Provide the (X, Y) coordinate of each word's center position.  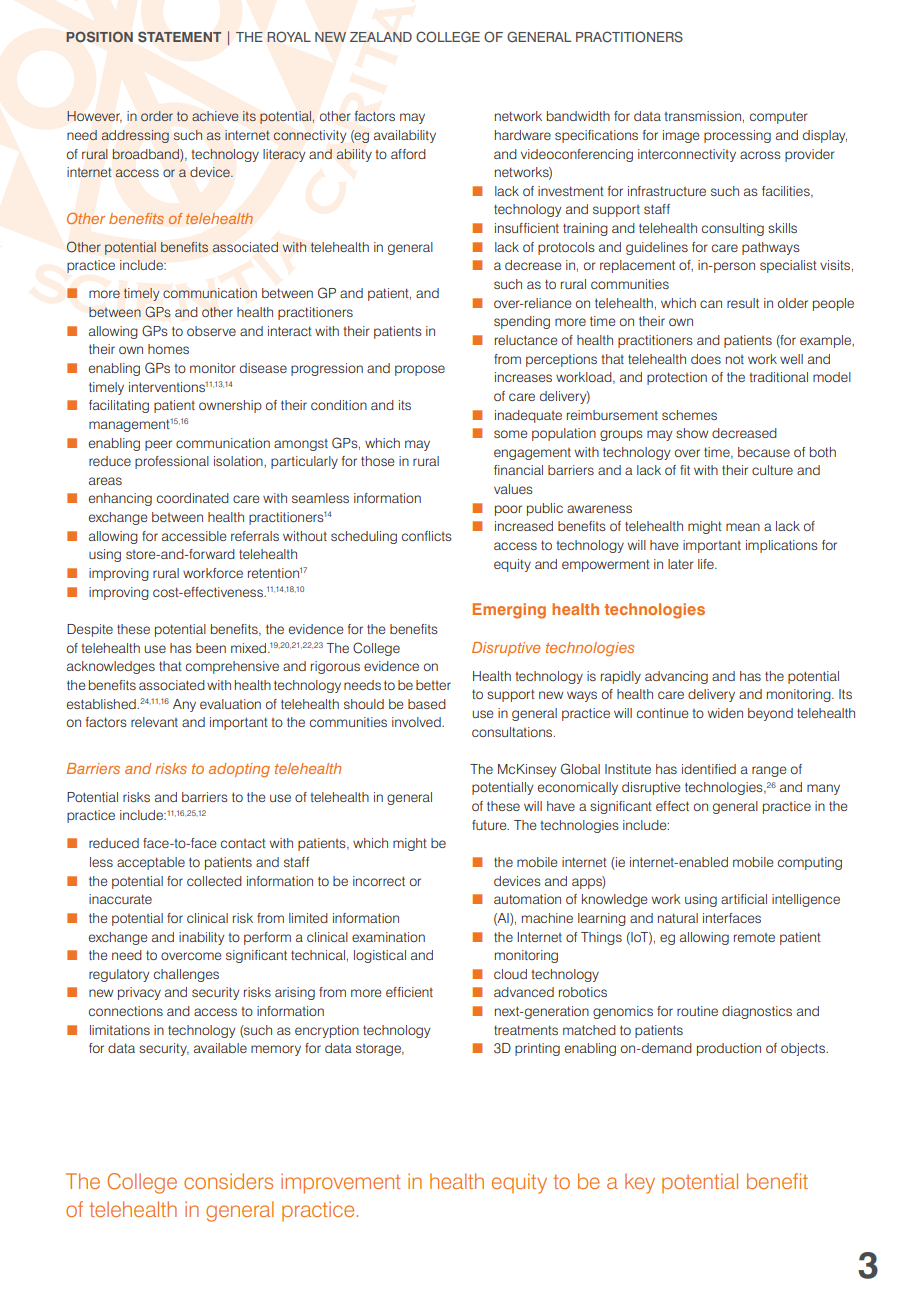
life (707, 564)
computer (779, 118)
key (640, 1183)
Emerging (509, 611)
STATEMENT (179, 37)
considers (228, 1181)
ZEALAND (381, 37)
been (211, 648)
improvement (341, 1183)
